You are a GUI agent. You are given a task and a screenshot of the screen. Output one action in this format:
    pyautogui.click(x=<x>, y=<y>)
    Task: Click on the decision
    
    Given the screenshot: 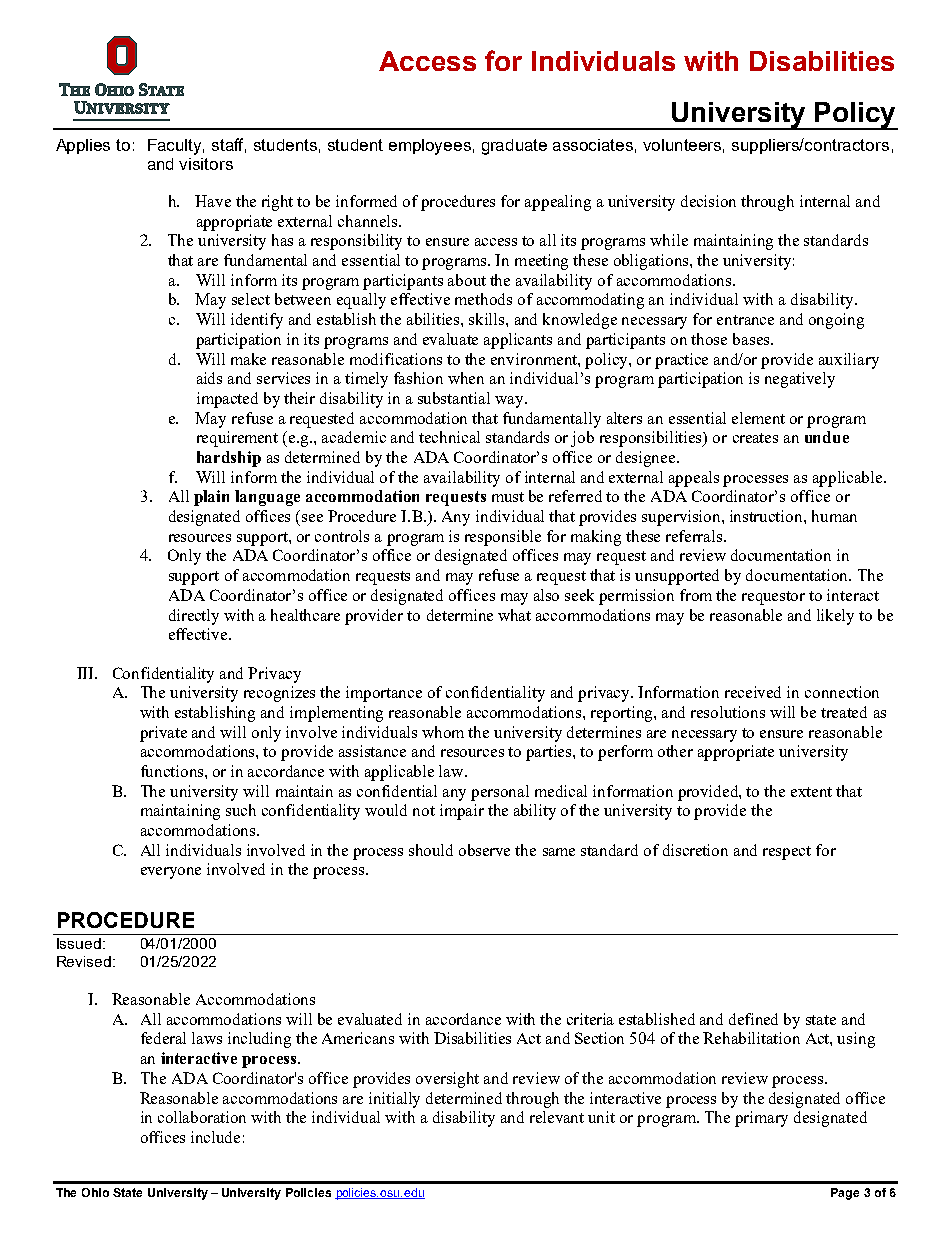 What is the action you would take?
    pyautogui.click(x=708, y=201)
